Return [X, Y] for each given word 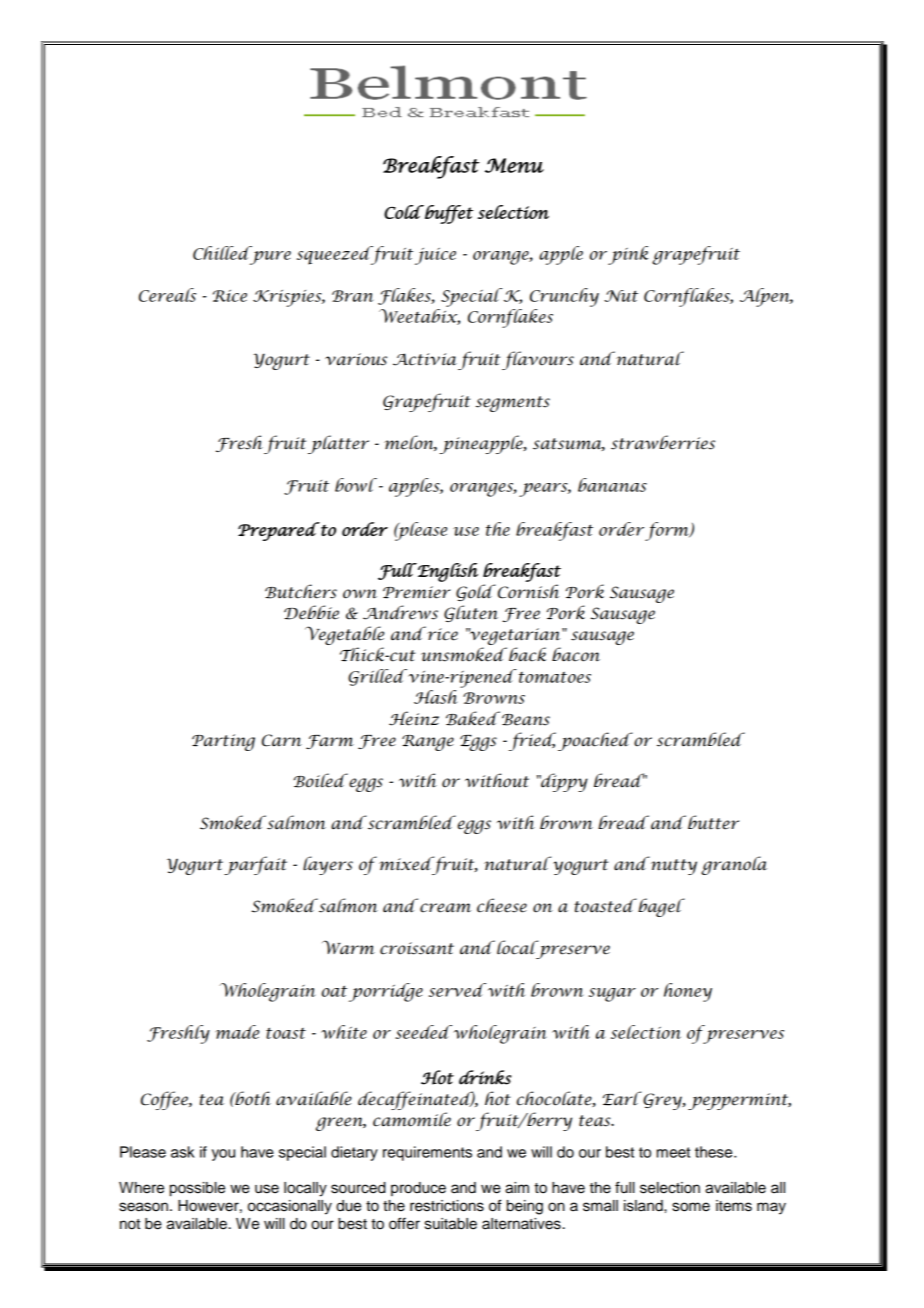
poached [595, 741]
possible [197, 1189]
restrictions [447, 1206]
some [691, 1207]
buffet [448, 214]
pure [269, 257]
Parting [223, 742]
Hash [435, 697]
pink [628, 255]
